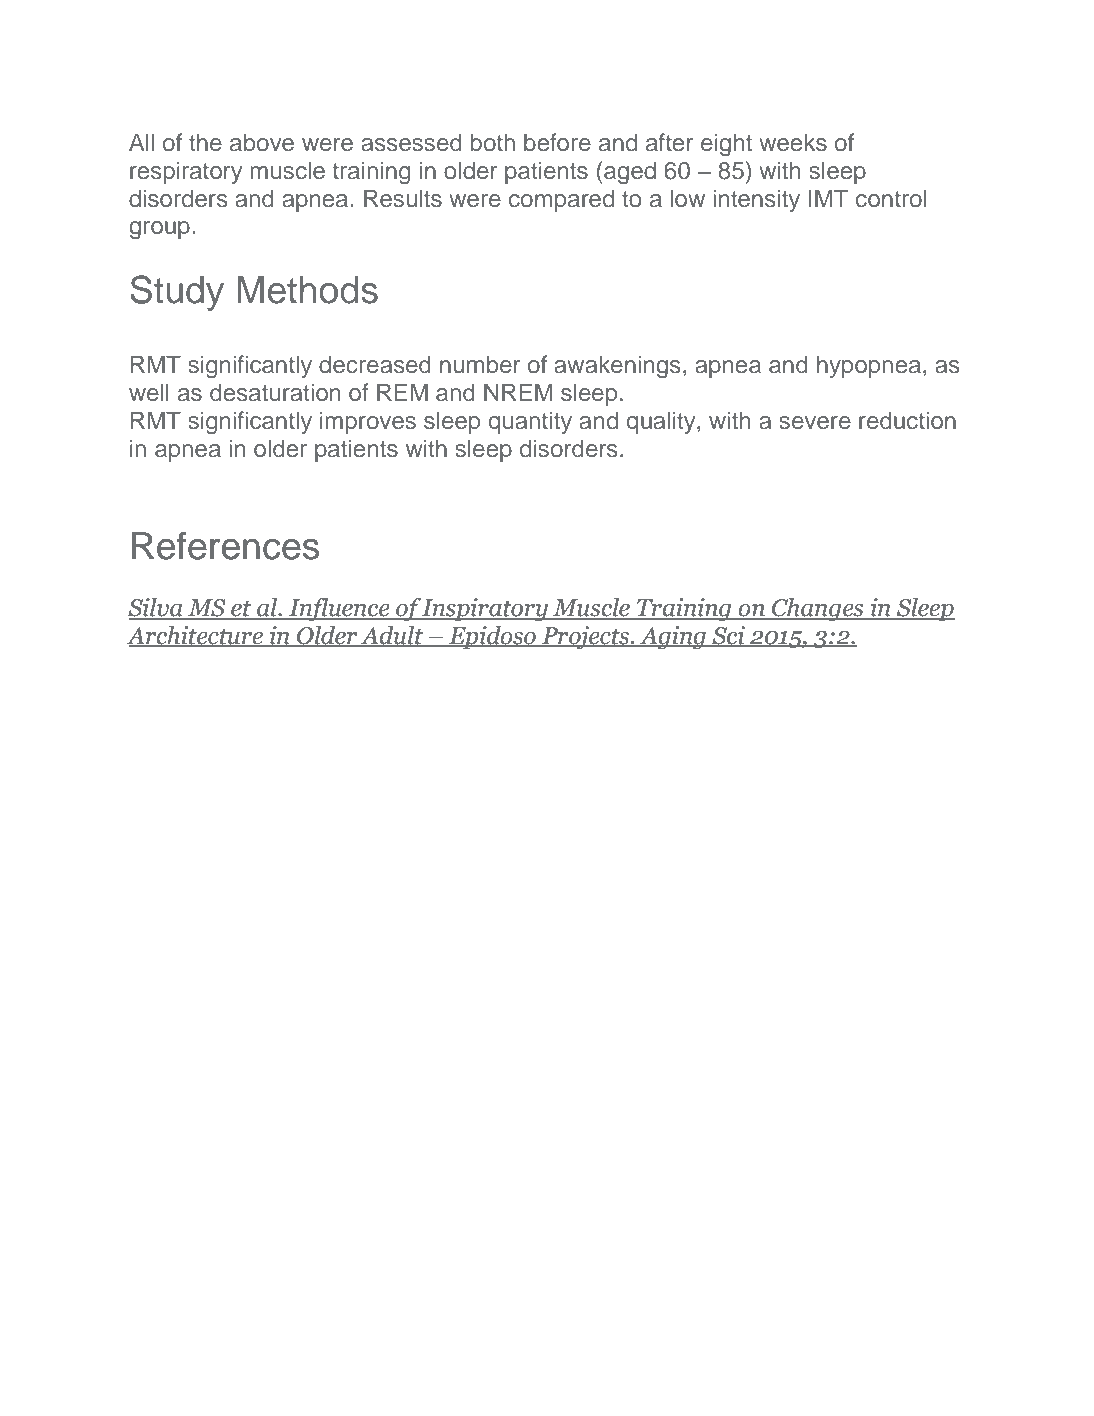 The height and width of the page is (1416, 1094). I want to click on weeks, so click(793, 142).
